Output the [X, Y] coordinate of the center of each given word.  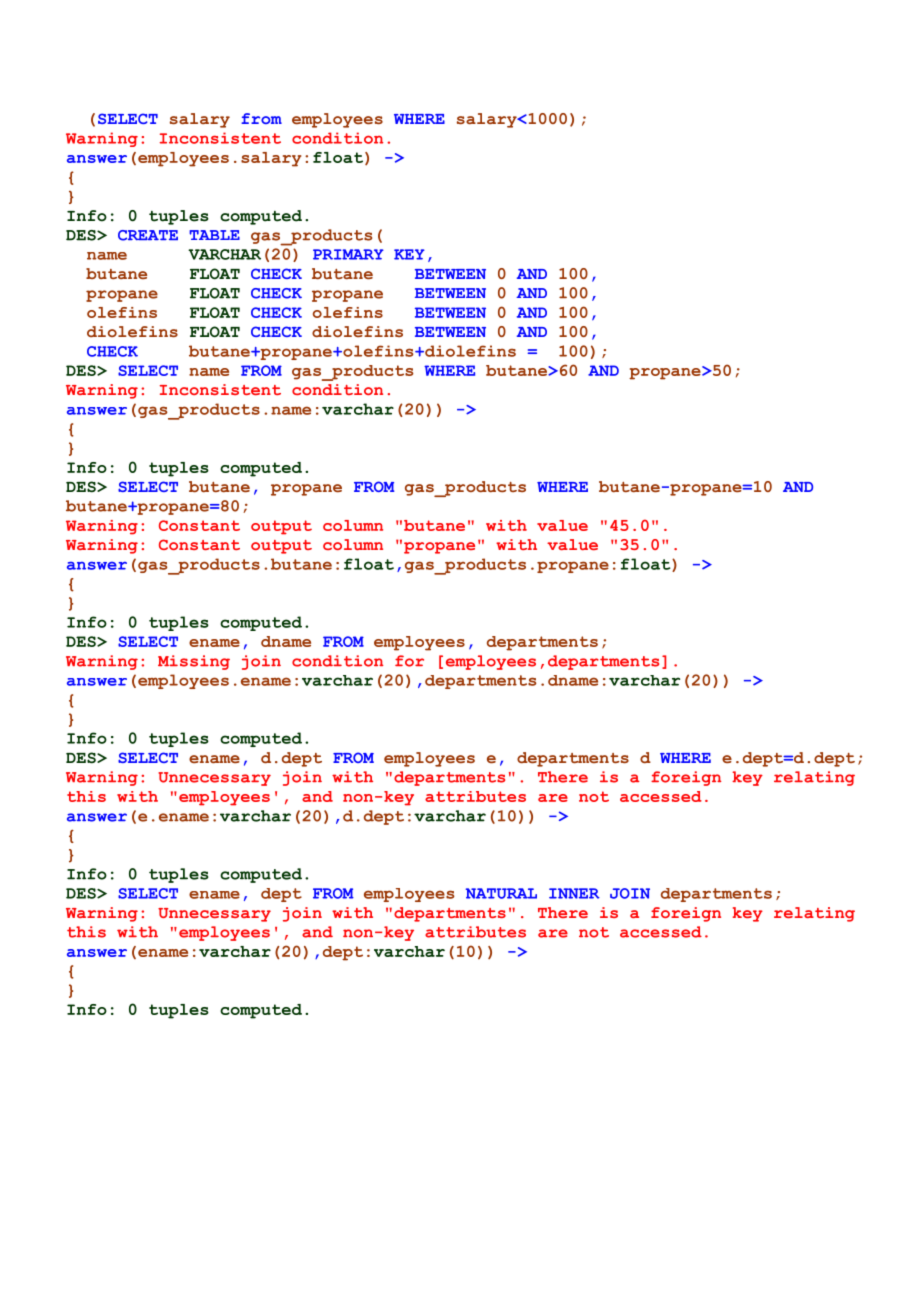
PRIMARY [348, 254]
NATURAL [501, 893]
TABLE [214, 235]
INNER [574, 893]
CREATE [148, 235]
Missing [194, 662]
